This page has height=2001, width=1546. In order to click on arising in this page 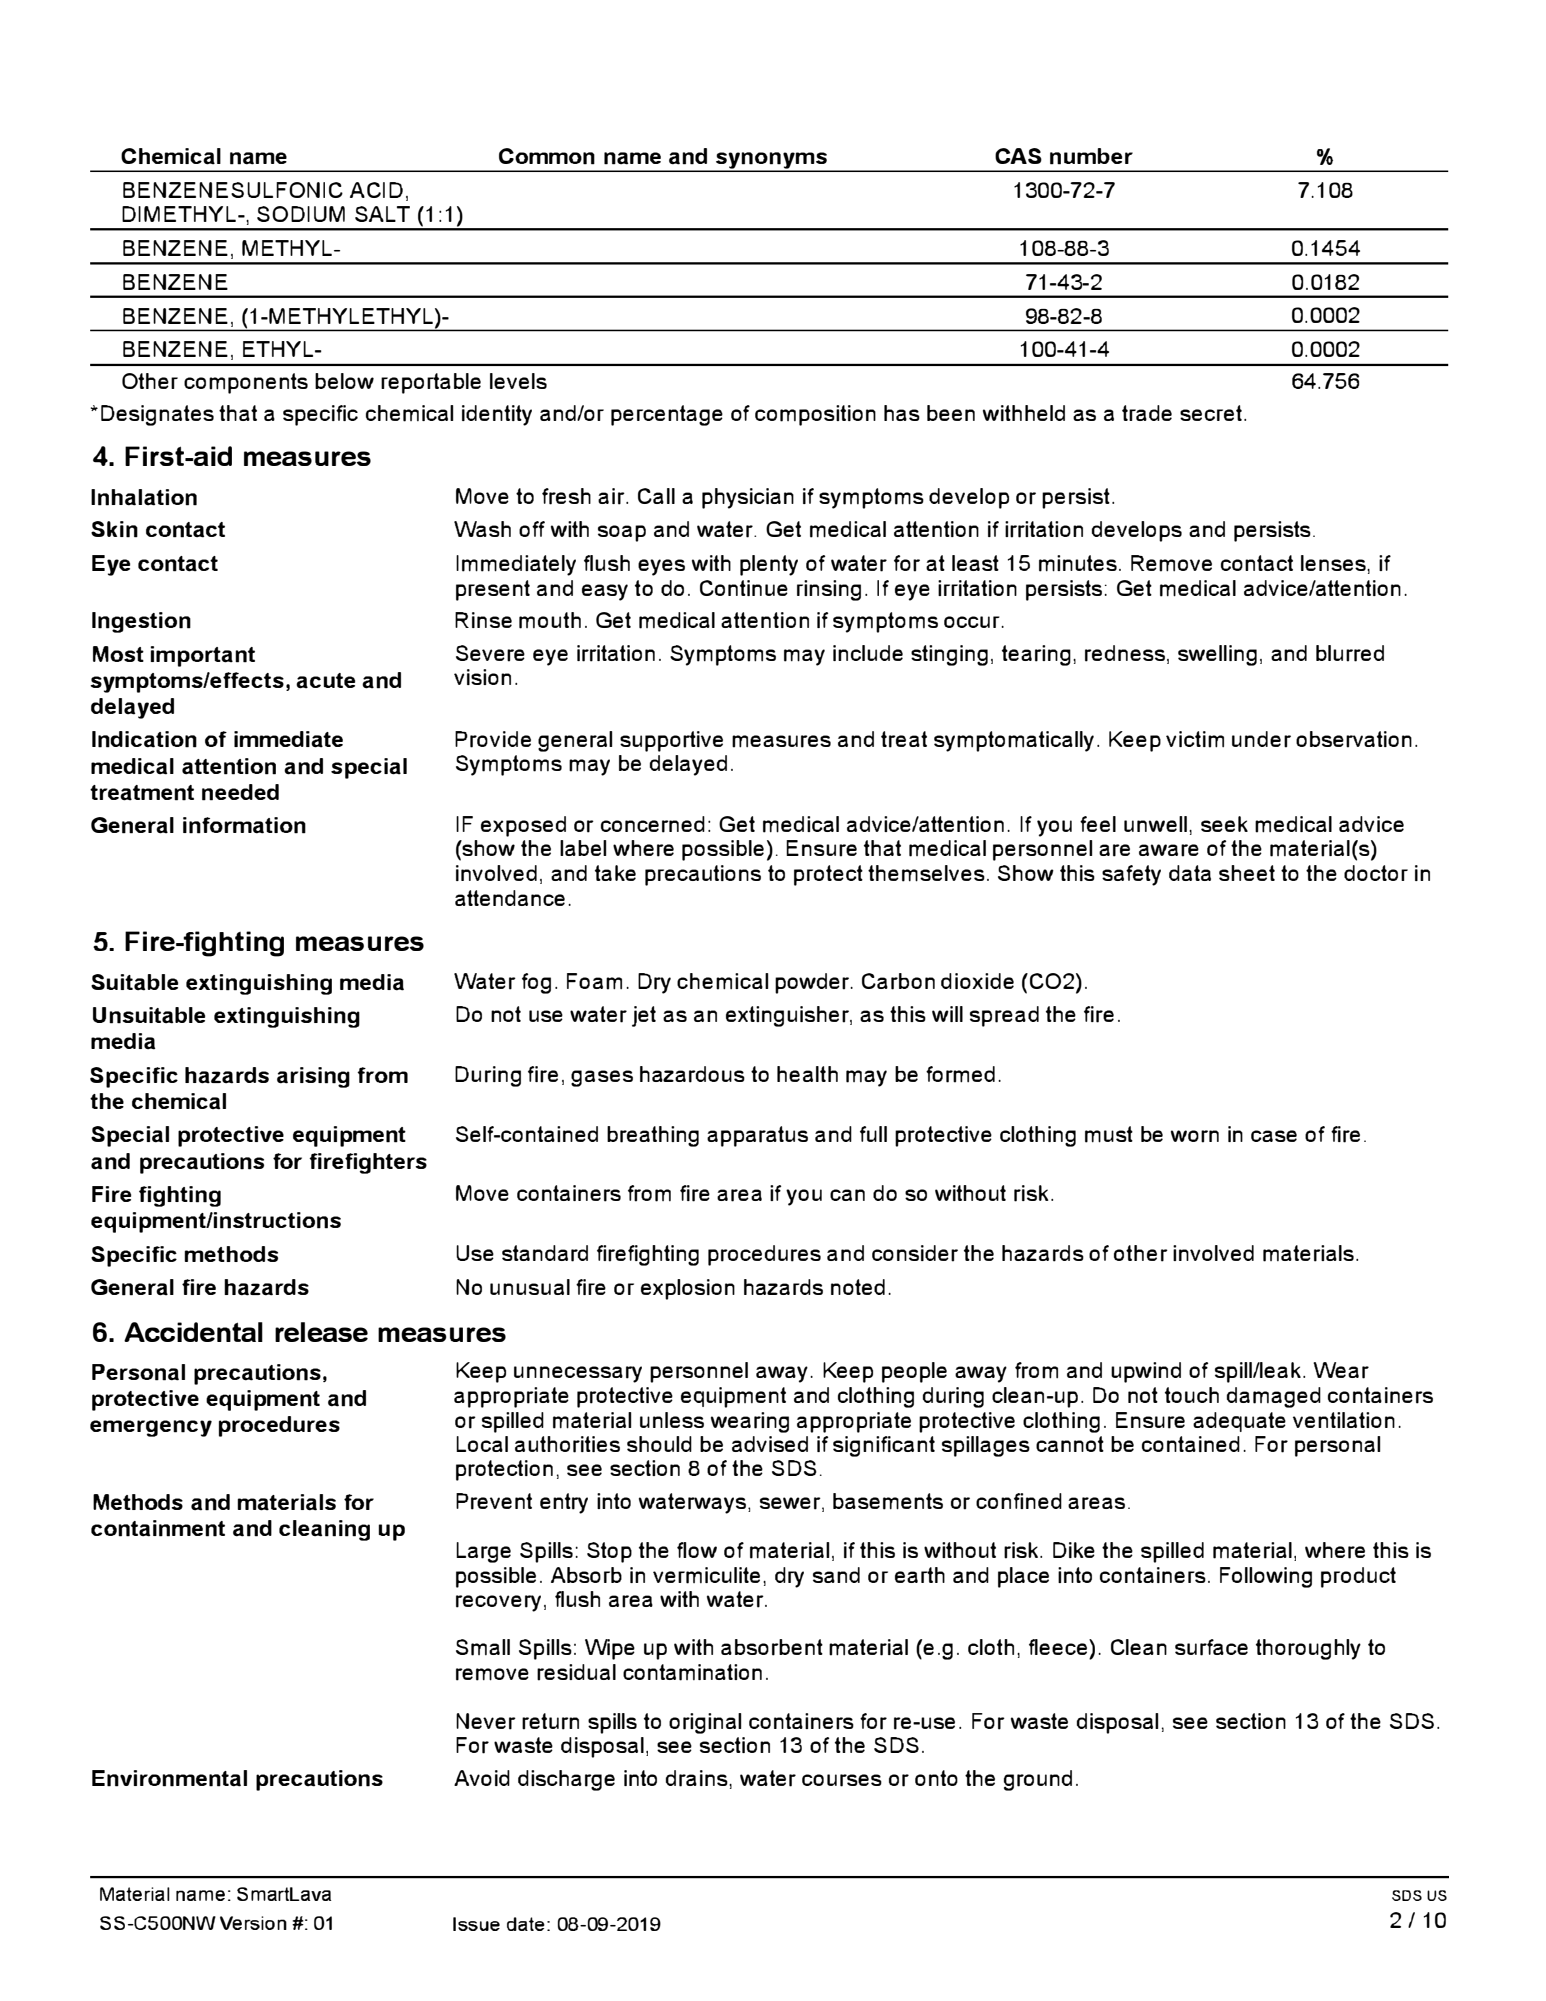, I will do `click(313, 1077)`.
